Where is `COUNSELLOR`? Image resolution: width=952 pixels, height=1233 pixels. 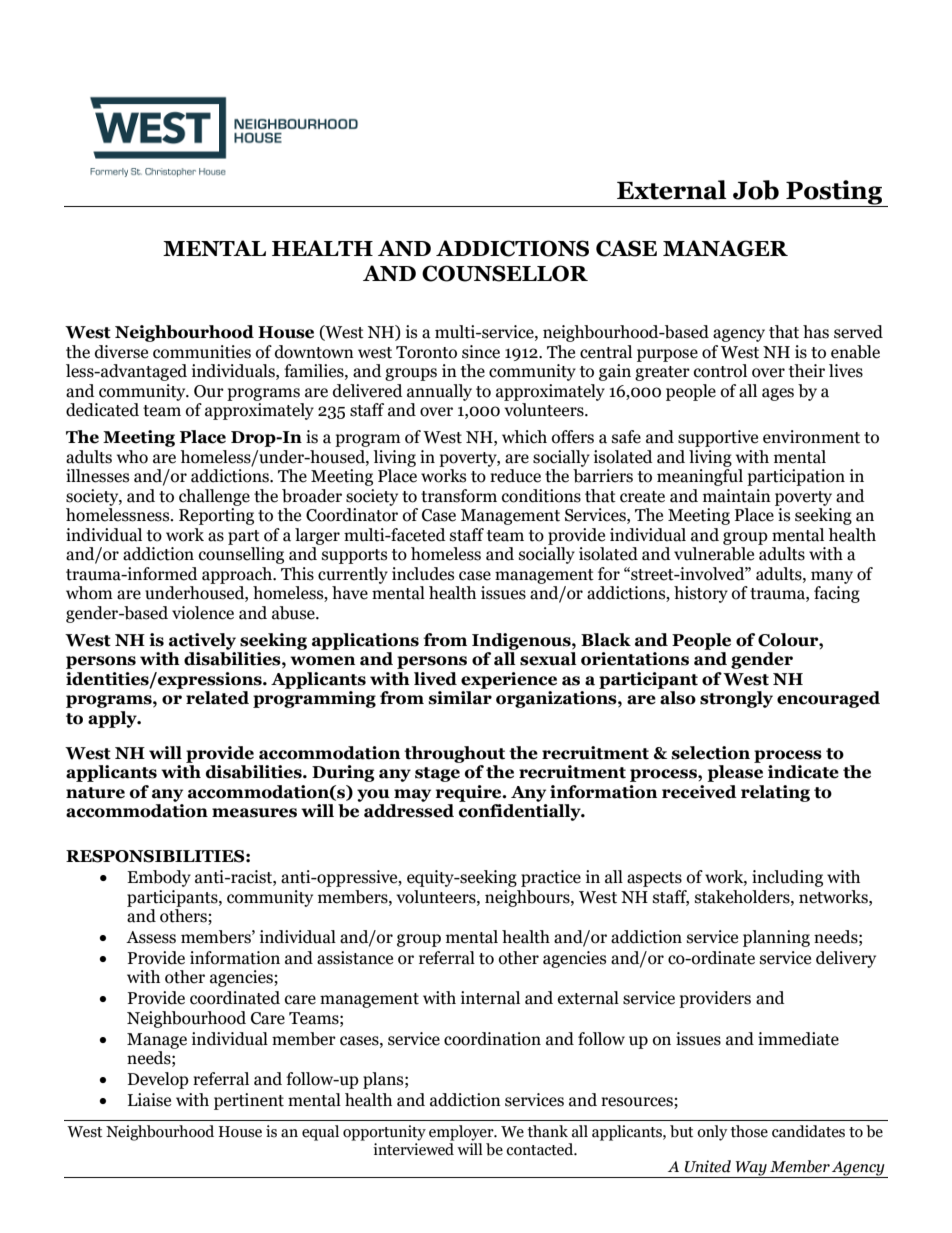
COUNSELLOR is located at coordinates (505, 273).
